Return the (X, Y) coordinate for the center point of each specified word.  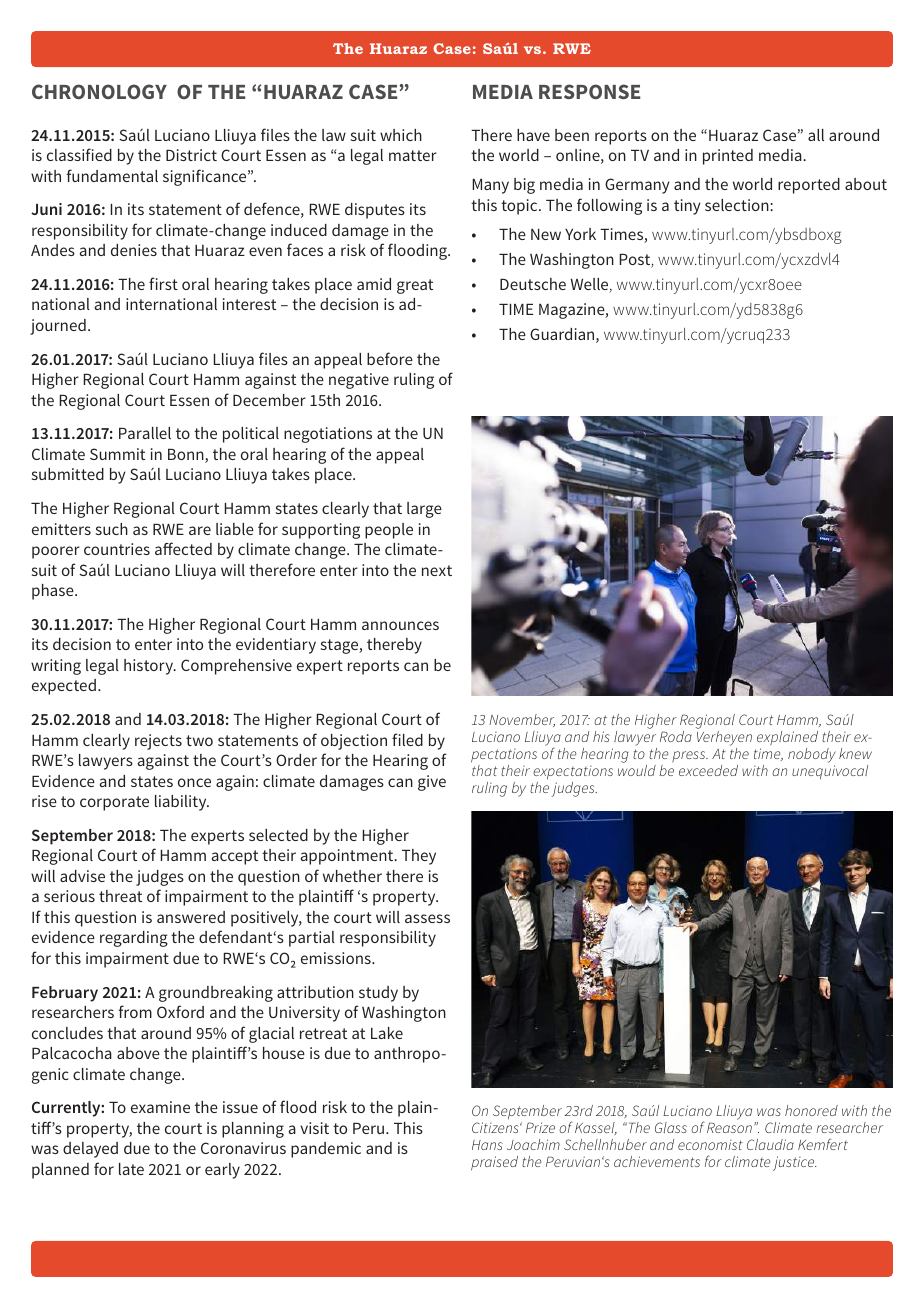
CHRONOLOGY (99, 91)
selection (738, 205)
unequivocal (830, 772)
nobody (812, 755)
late (131, 1169)
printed (728, 157)
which (401, 135)
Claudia (770, 1144)
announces (400, 625)
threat (120, 896)
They (419, 857)
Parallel (145, 433)
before (390, 358)
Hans (487, 1145)
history (150, 667)
